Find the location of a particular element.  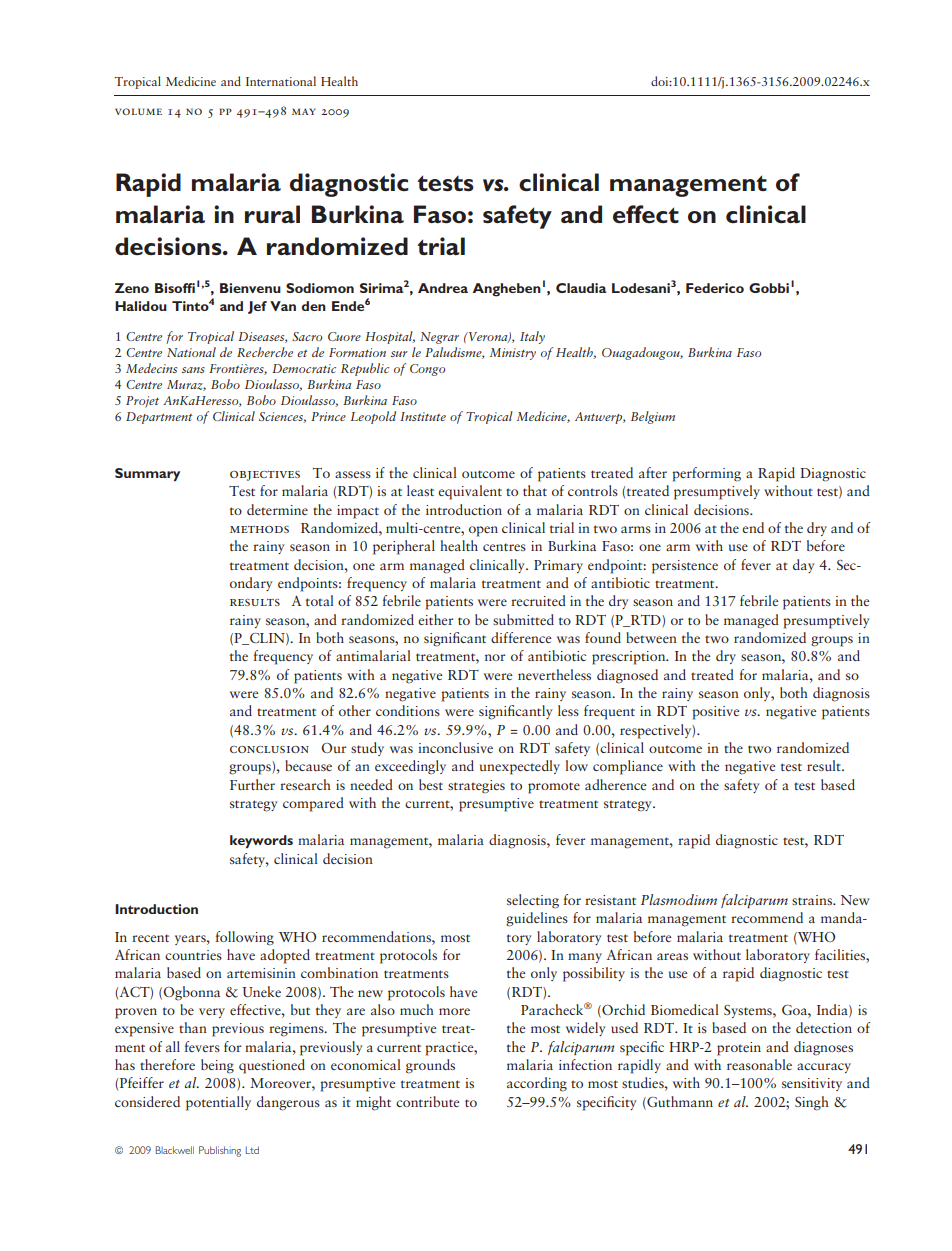

nor is located at coordinates (495, 657).
